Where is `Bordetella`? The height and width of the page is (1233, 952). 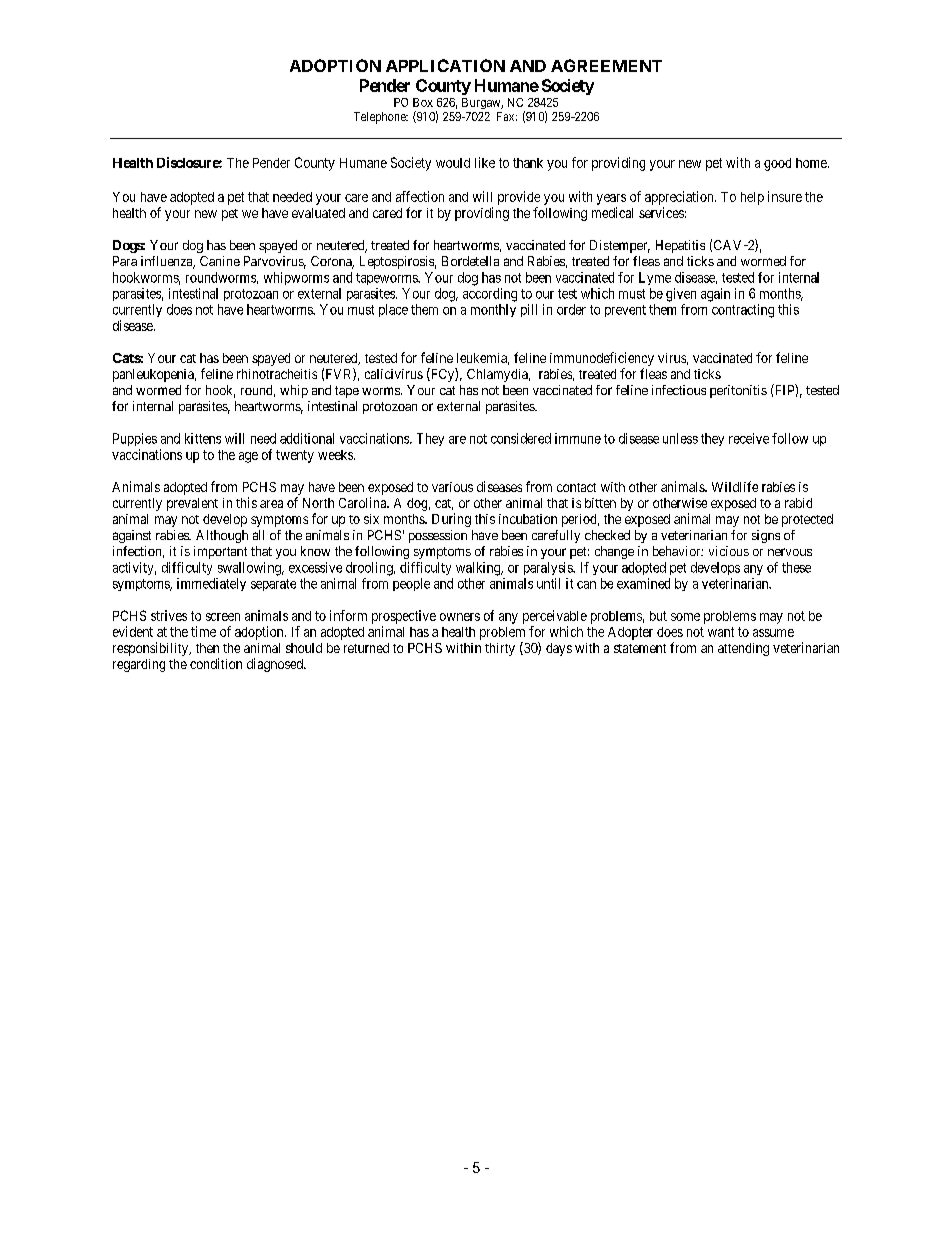
Bordetella is located at coordinates (470, 261).
